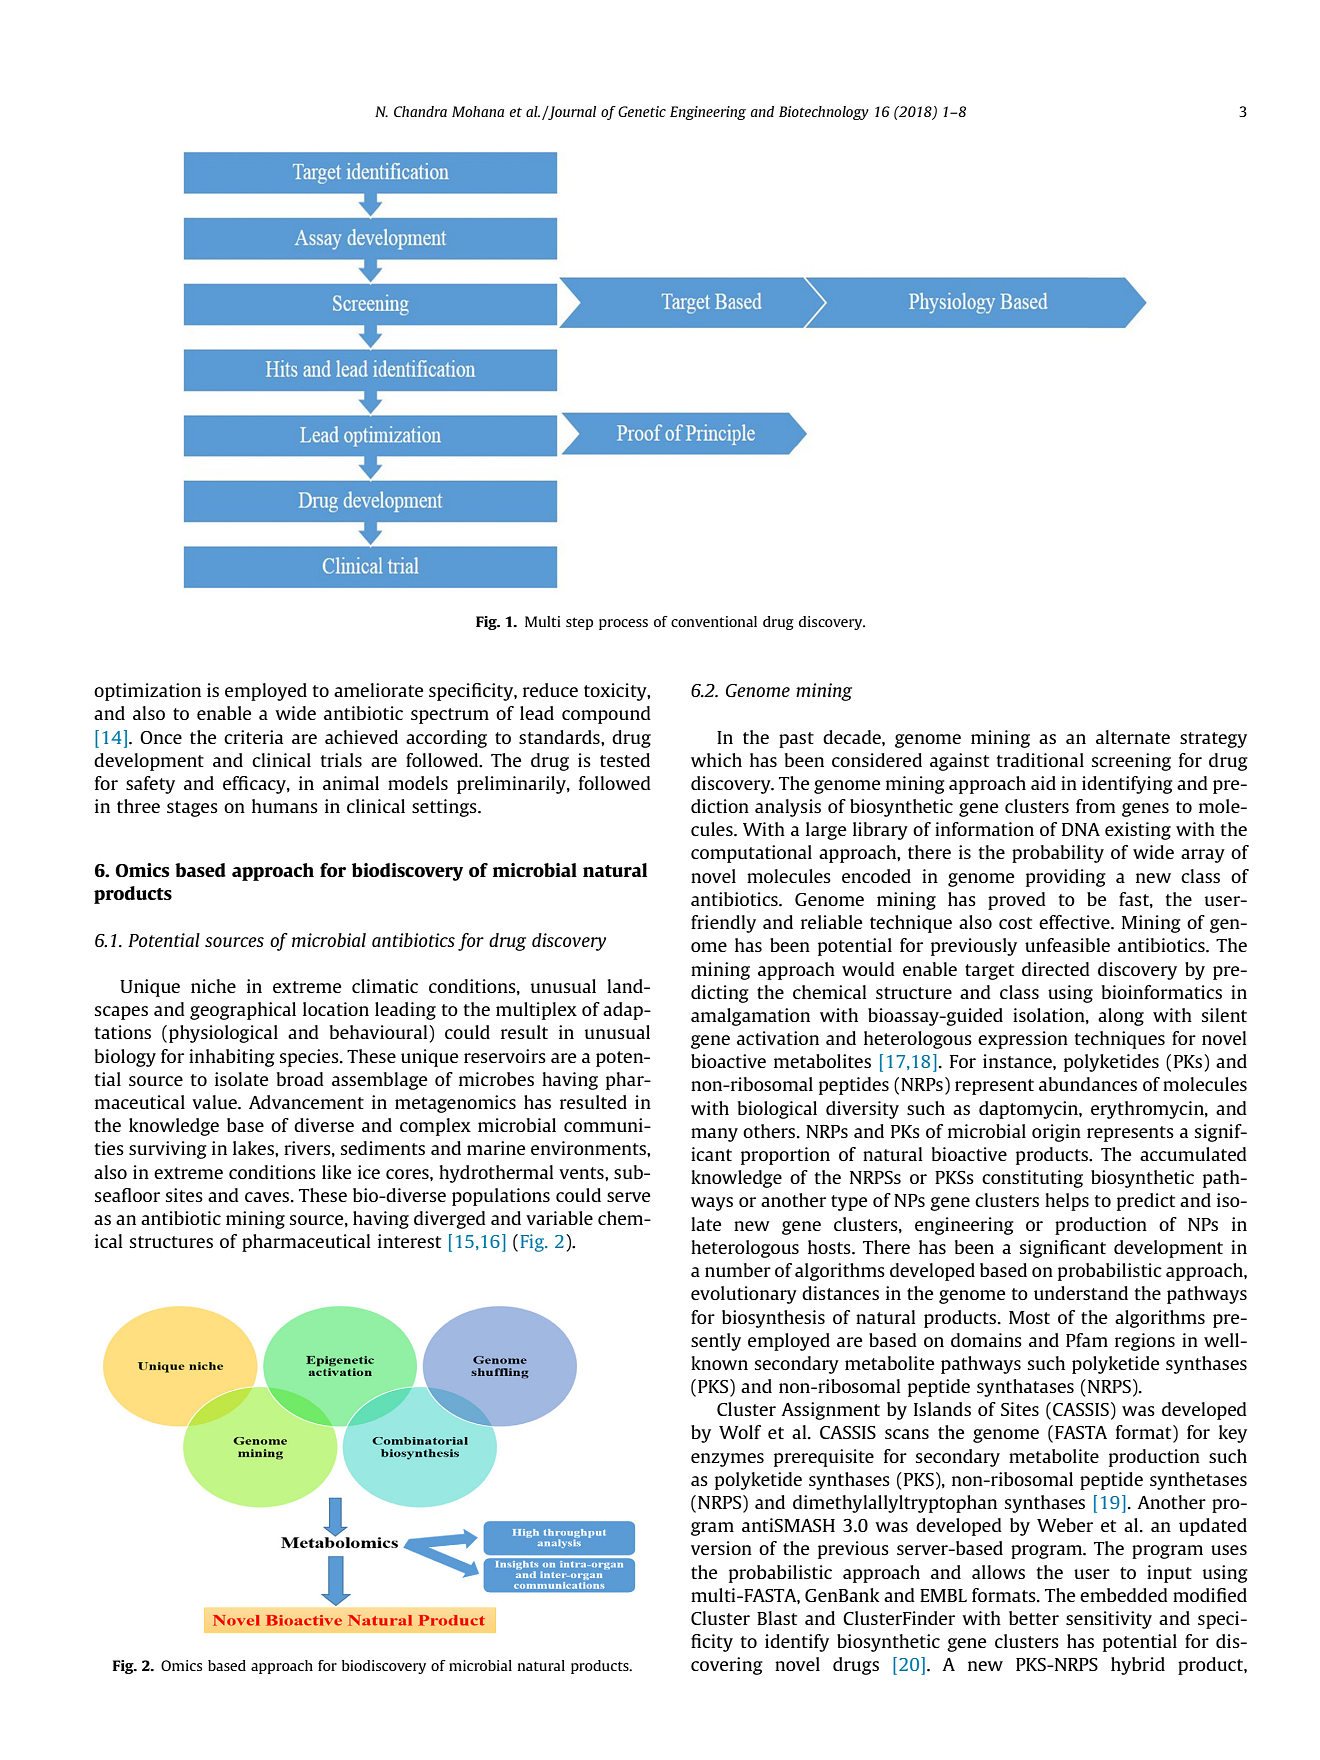 The image size is (1320, 1760). What do you see at coordinates (1066, 878) in the page?
I see `providing` at bounding box center [1066, 878].
